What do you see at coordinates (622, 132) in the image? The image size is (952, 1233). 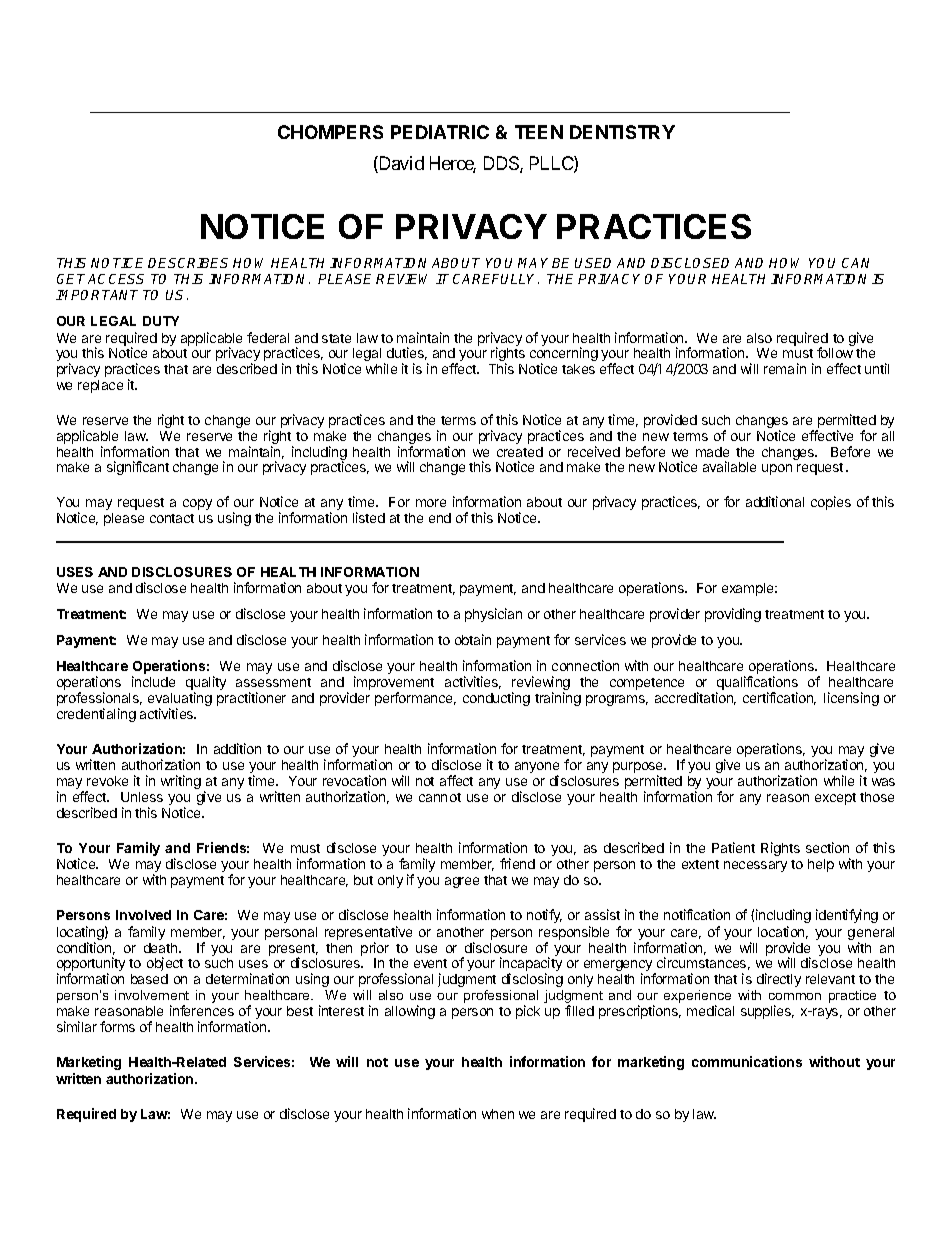 I see `DENTISTRY` at bounding box center [622, 132].
